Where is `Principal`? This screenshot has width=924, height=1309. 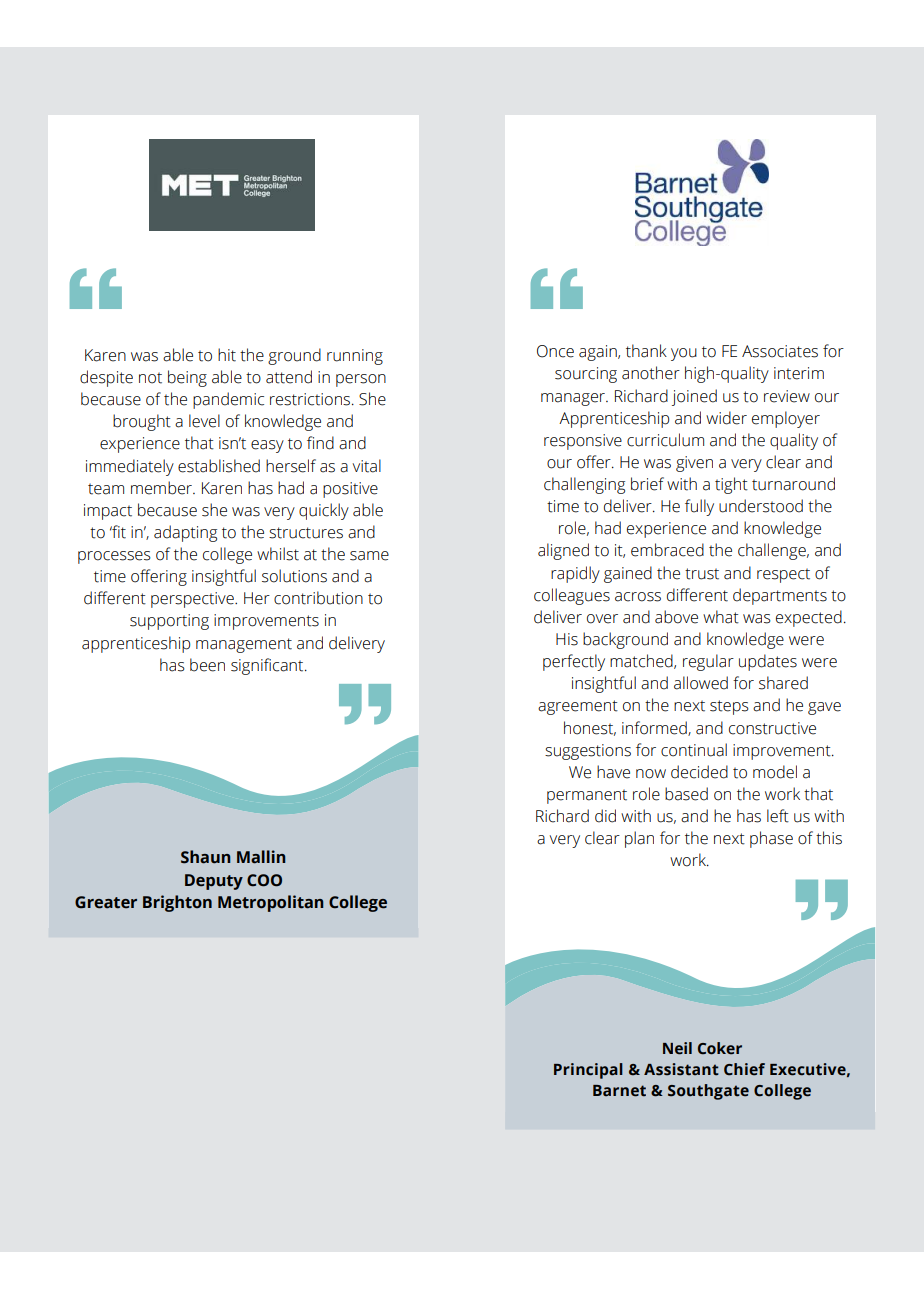 Principal is located at coordinates (588, 1071).
